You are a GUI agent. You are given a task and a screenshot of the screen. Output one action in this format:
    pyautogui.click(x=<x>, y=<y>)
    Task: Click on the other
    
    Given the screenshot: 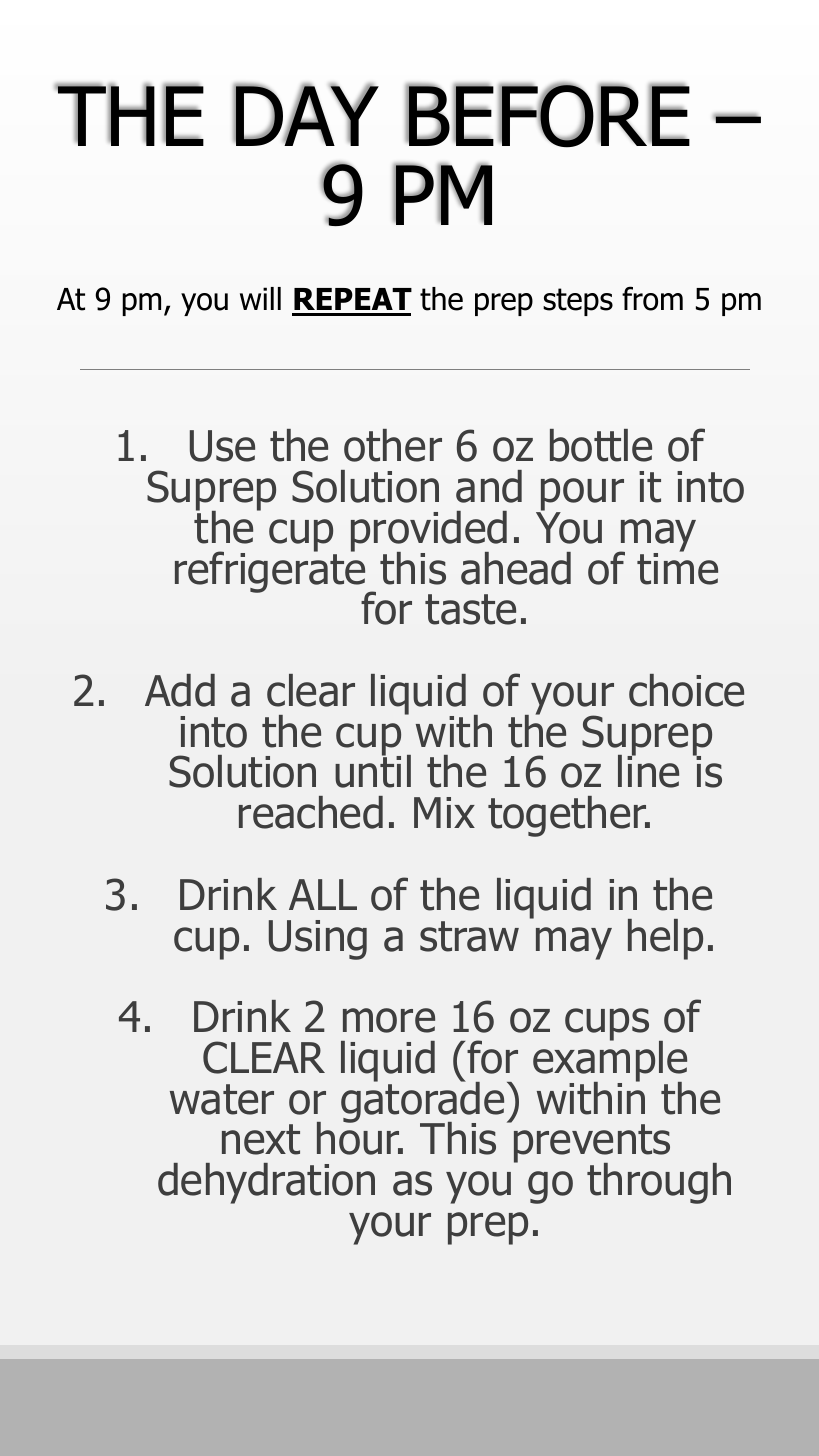 What is the action you would take?
    pyautogui.click(x=393, y=445)
